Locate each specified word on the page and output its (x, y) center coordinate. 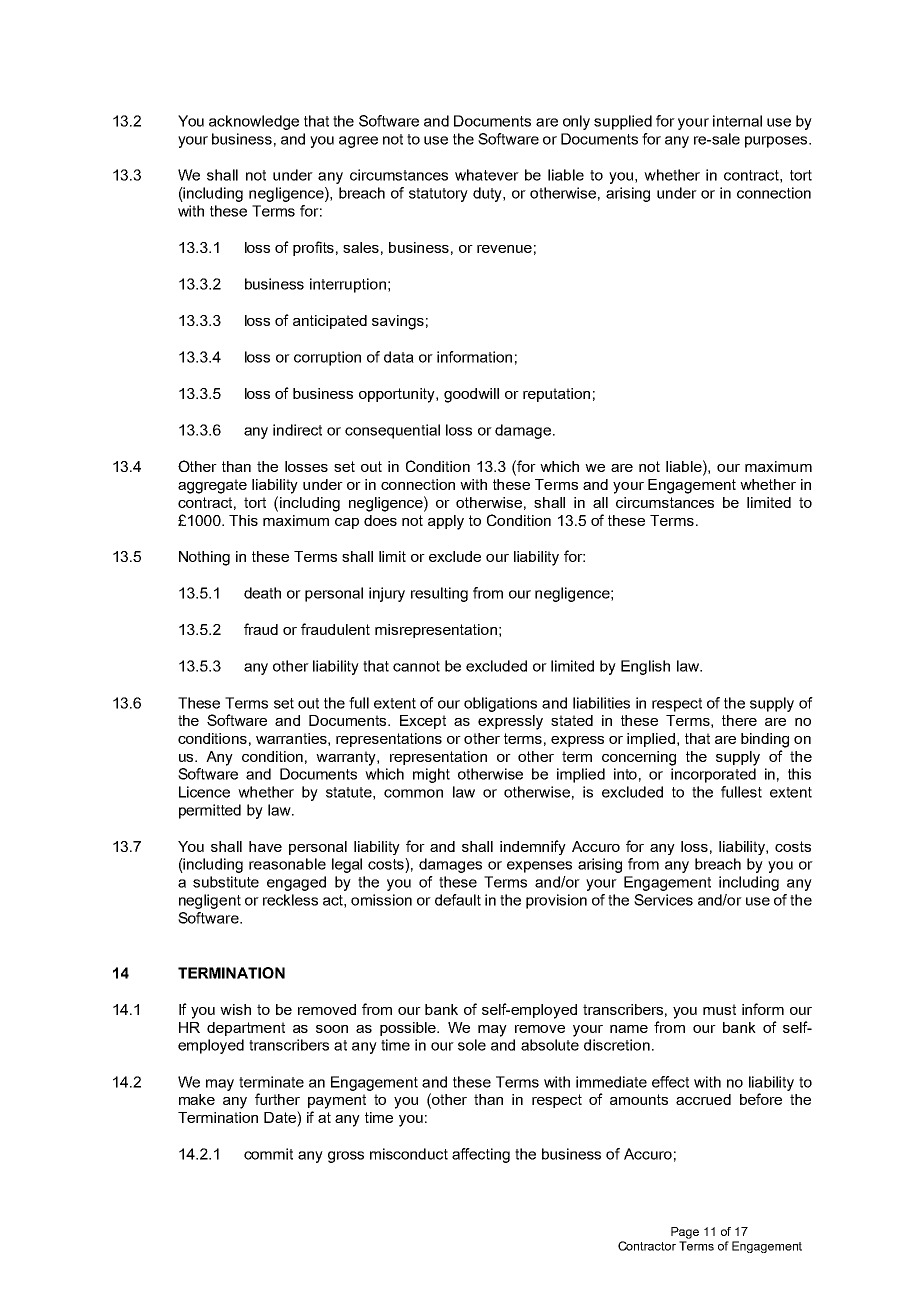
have (265, 846)
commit (268, 1154)
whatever (487, 175)
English (645, 667)
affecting (481, 1155)
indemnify (533, 847)
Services (663, 900)
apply (446, 522)
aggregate (212, 486)
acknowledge (254, 122)
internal (737, 121)
